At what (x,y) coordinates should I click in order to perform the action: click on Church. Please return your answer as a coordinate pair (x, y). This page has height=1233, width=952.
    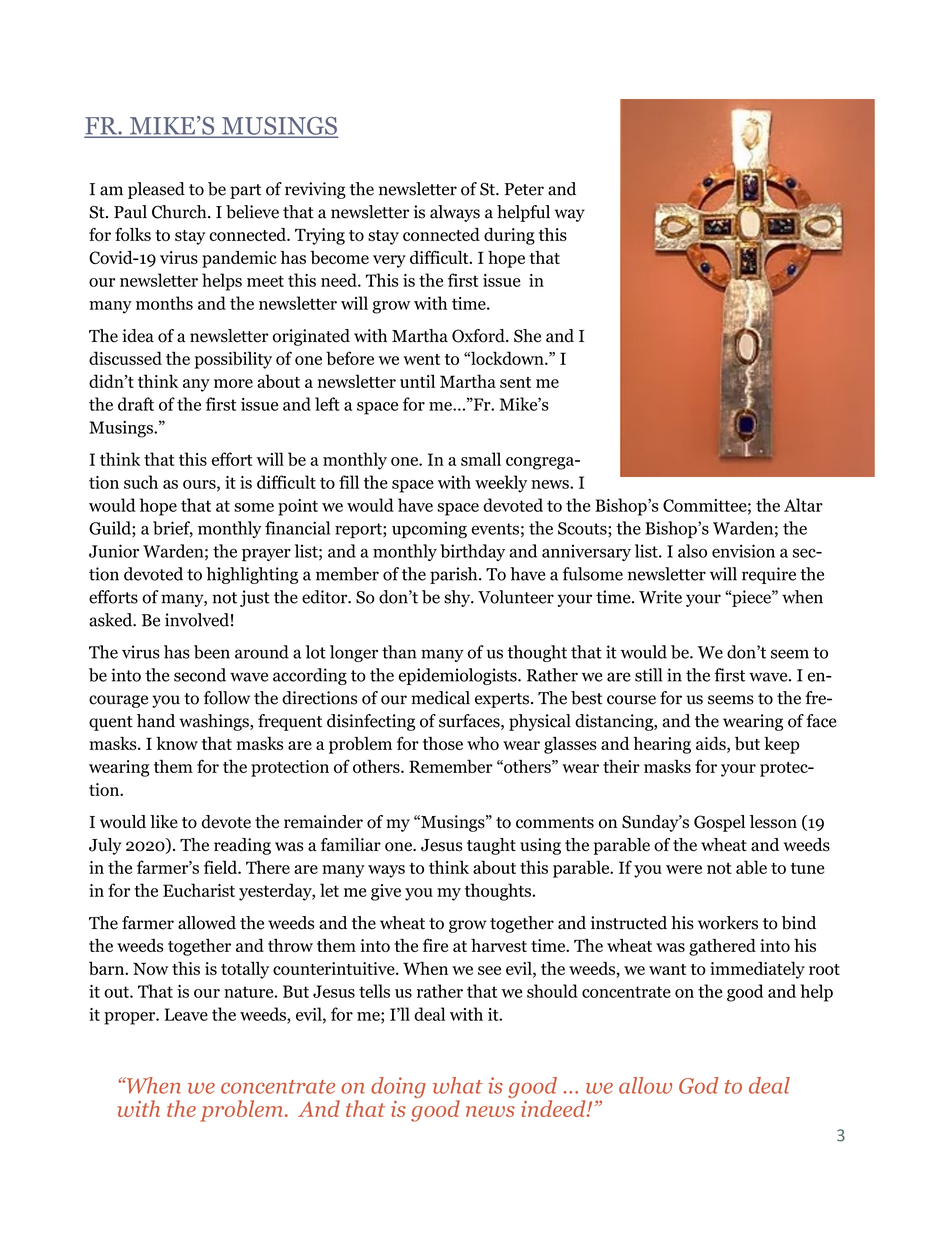
    Looking at the image, I should click on (180, 212).
